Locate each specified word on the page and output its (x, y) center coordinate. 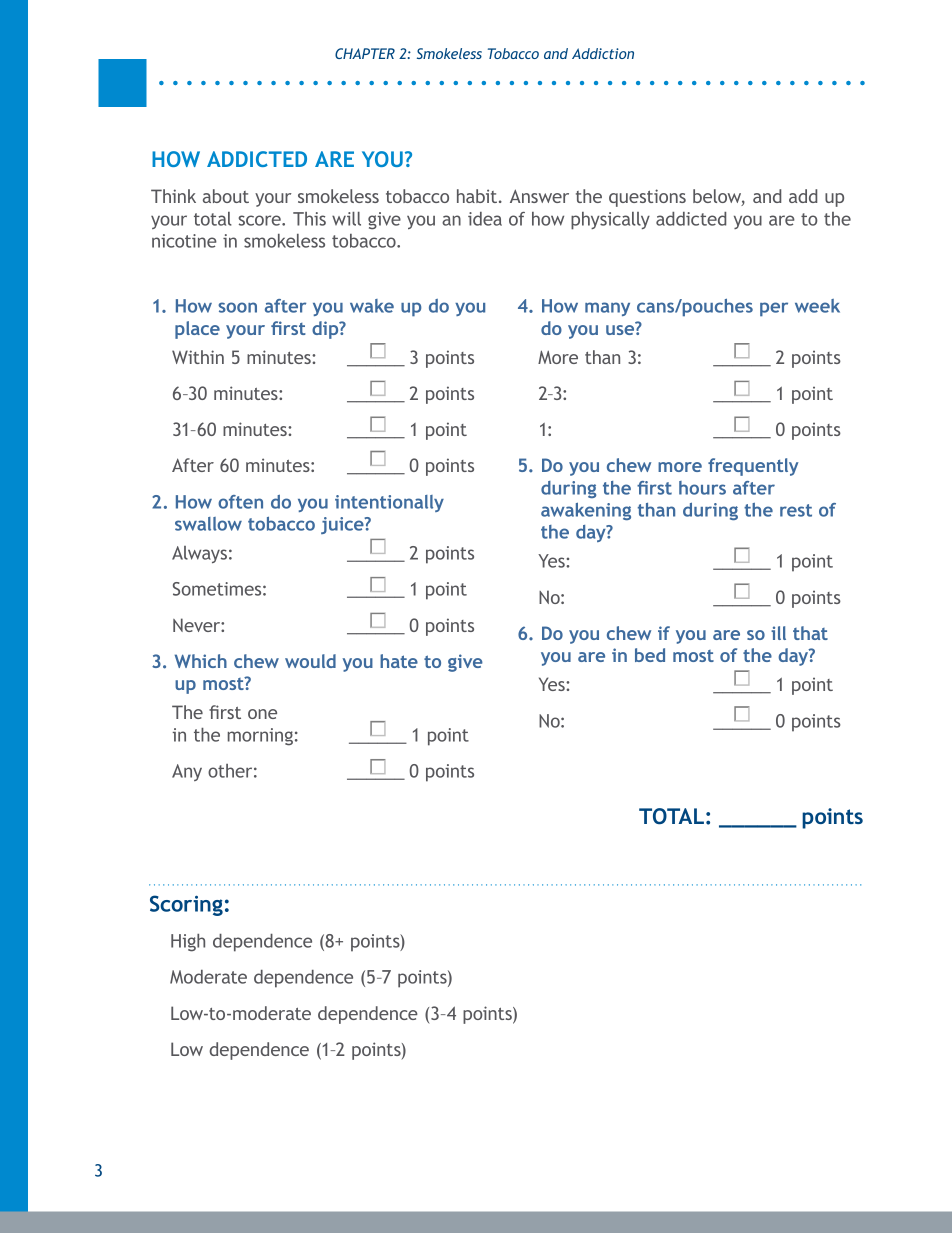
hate (399, 661)
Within (198, 357)
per (774, 309)
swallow (208, 524)
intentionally (389, 503)
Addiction (603, 53)
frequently (753, 467)
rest (796, 510)
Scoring (186, 905)
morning (260, 737)
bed (650, 655)
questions (647, 198)
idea (485, 219)
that (810, 633)
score (260, 220)
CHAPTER (365, 53)
